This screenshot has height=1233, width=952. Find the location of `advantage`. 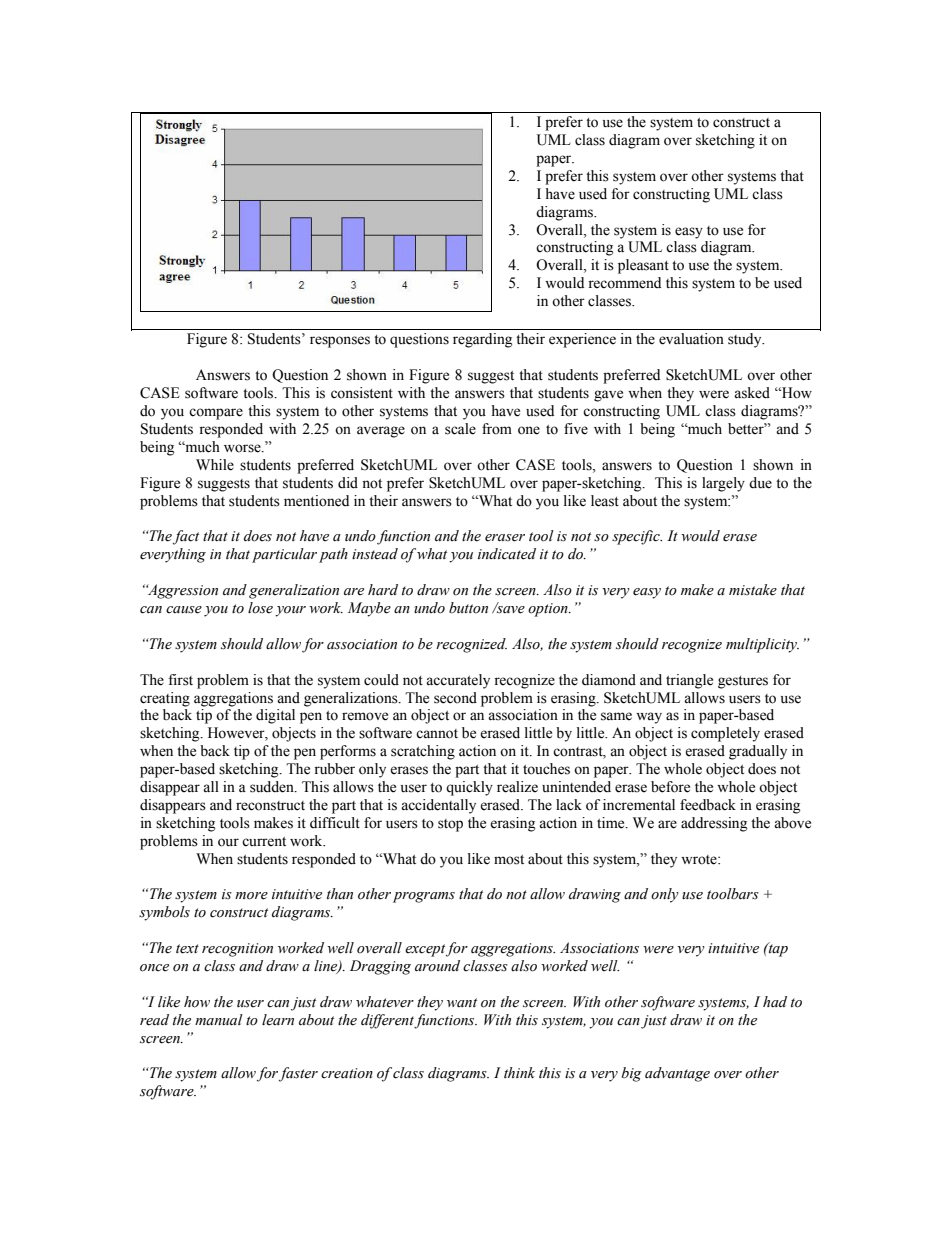

advantage is located at coordinates (677, 1074).
